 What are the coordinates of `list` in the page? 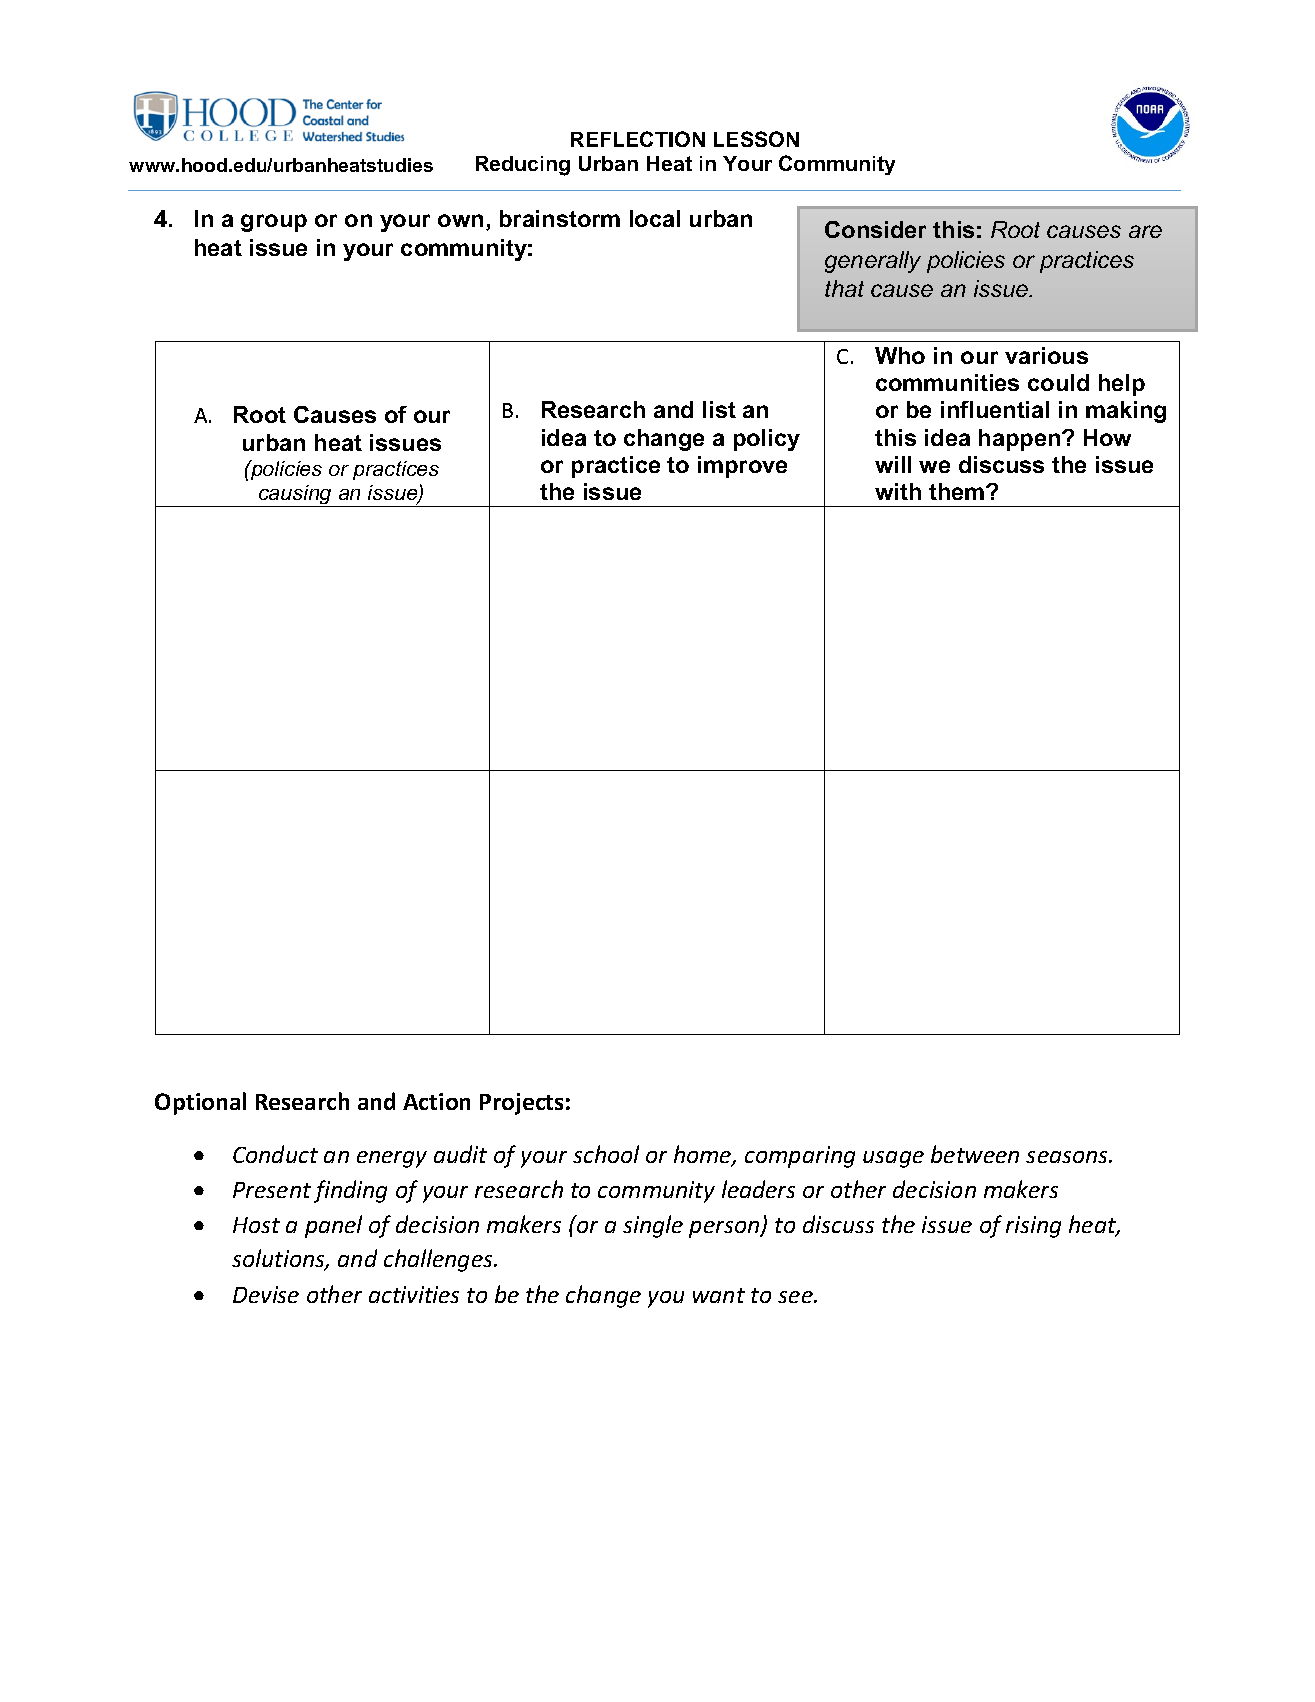 It's located at (719, 409).
